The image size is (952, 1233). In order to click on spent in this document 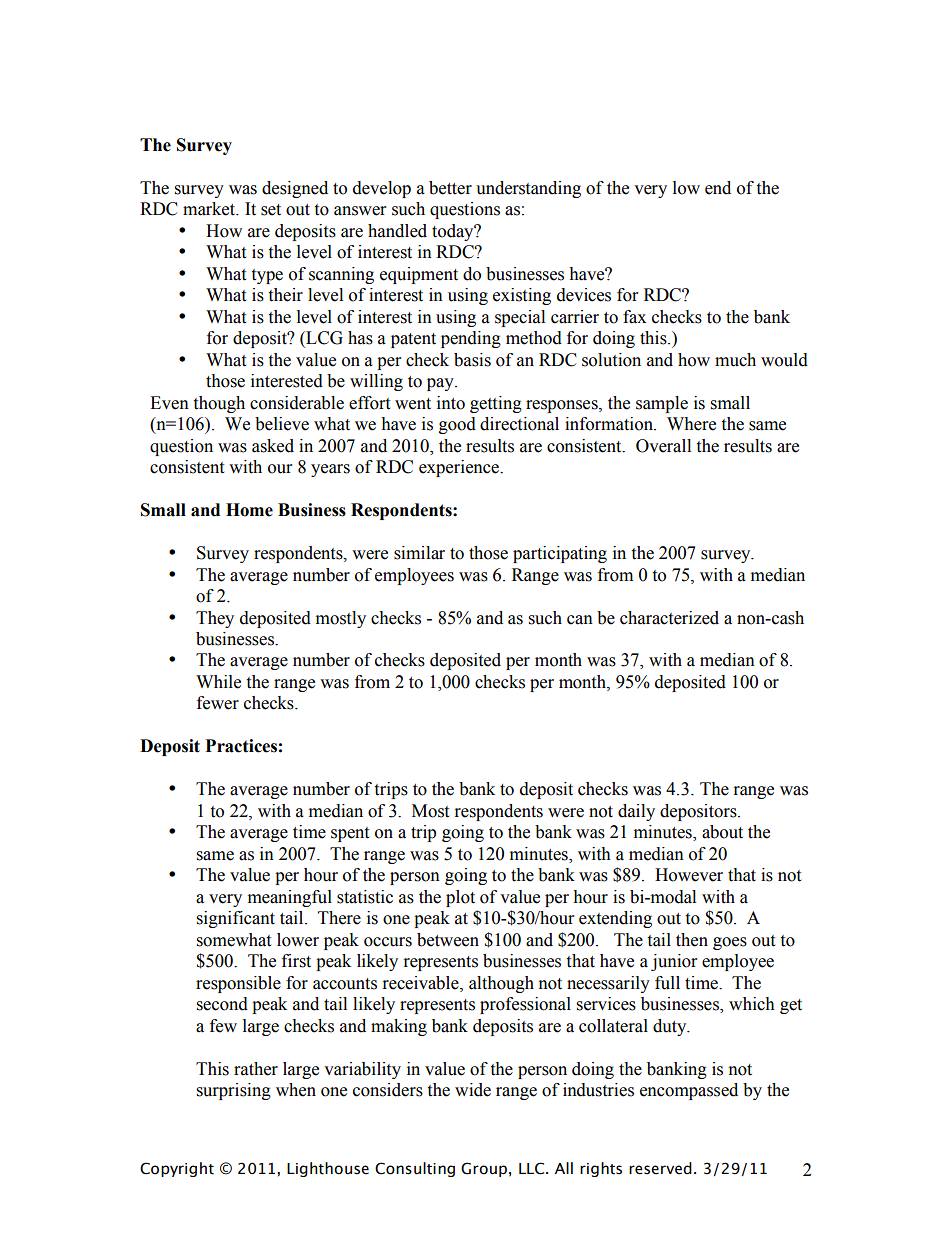, I will do `click(350, 834)`.
